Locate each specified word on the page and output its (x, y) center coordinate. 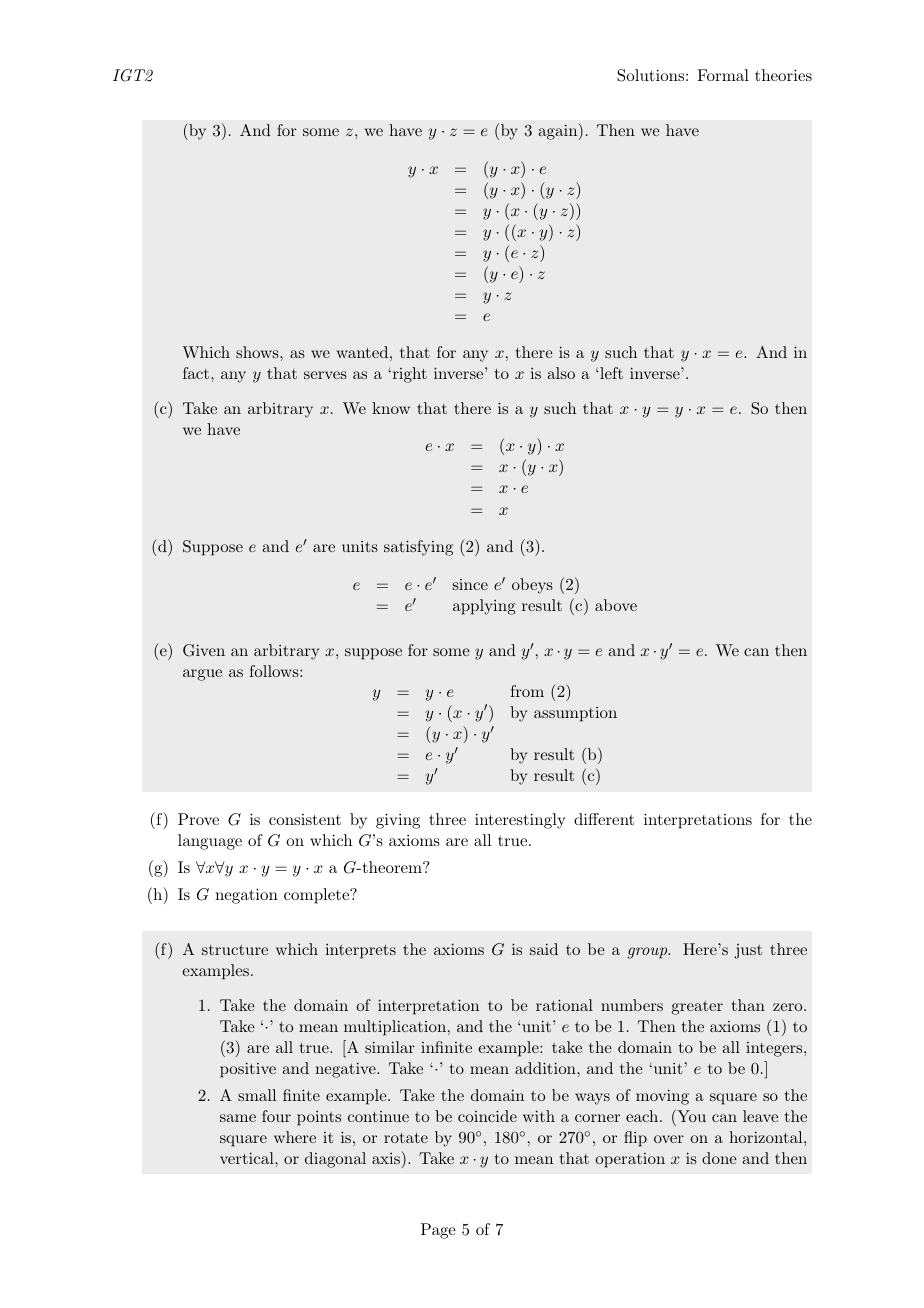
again (559, 131)
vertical (248, 1158)
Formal (723, 75)
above (616, 605)
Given (204, 650)
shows (258, 352)
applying (484, 607)
